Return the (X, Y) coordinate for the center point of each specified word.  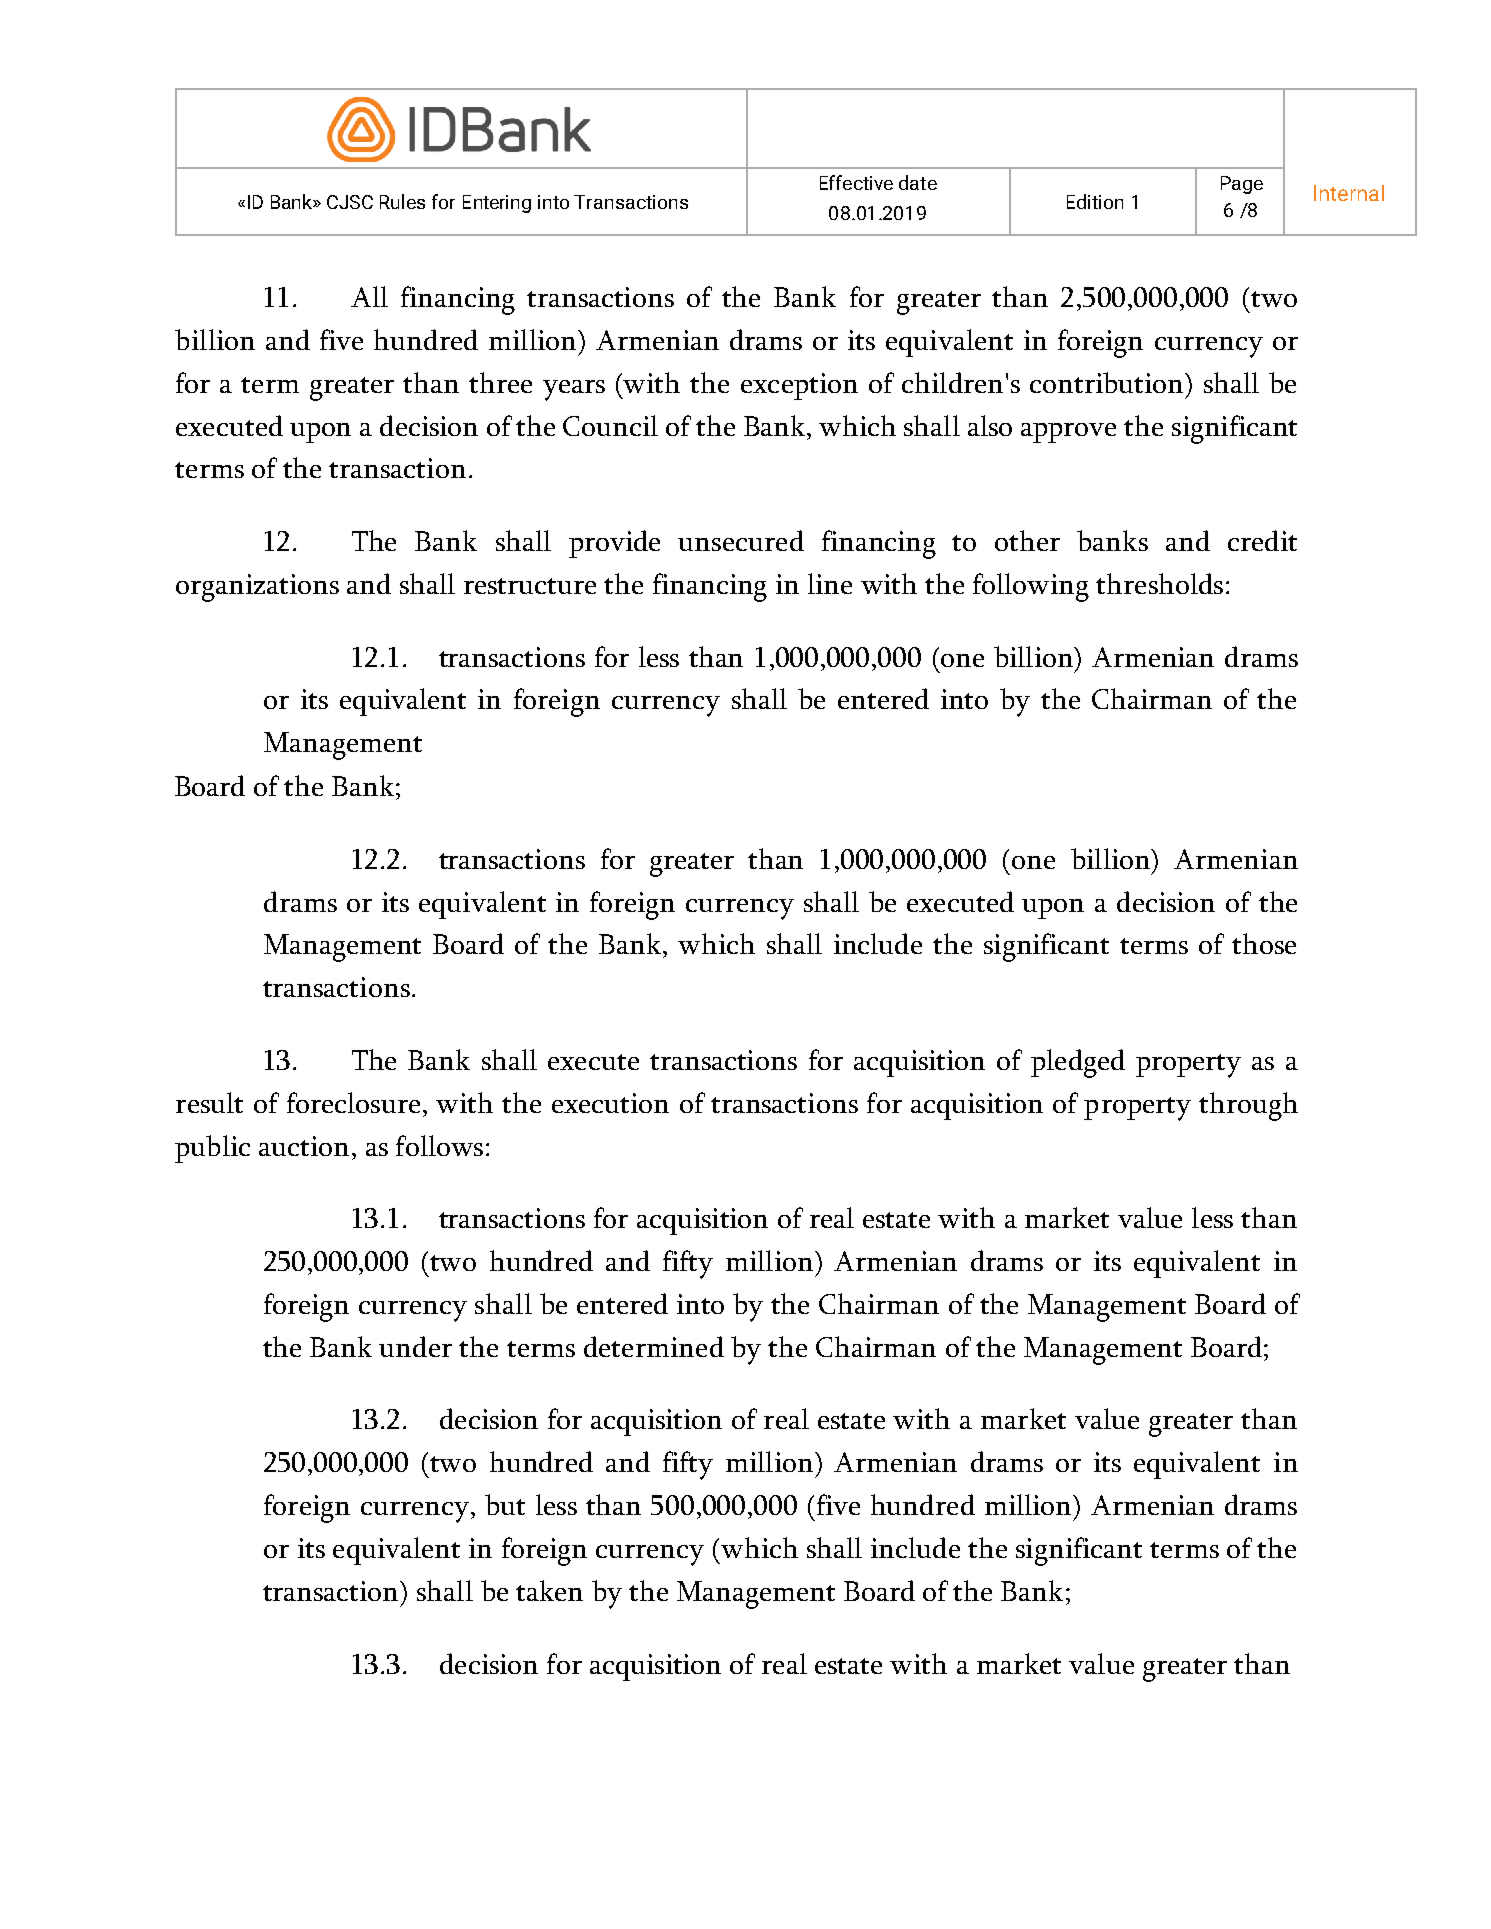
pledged (1078, 1063)
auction (304, 1146)
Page (1242, 185)
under (415, 1346)
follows (439, 1145)
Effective (856, 182)
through (1248, 1106)
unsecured (741, 540)
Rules (402, 201)
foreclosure (353, 1102)
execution (610, 1103)
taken (549, 1590)
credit (1262, 540)
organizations (257, 588)
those (1264, 943)
